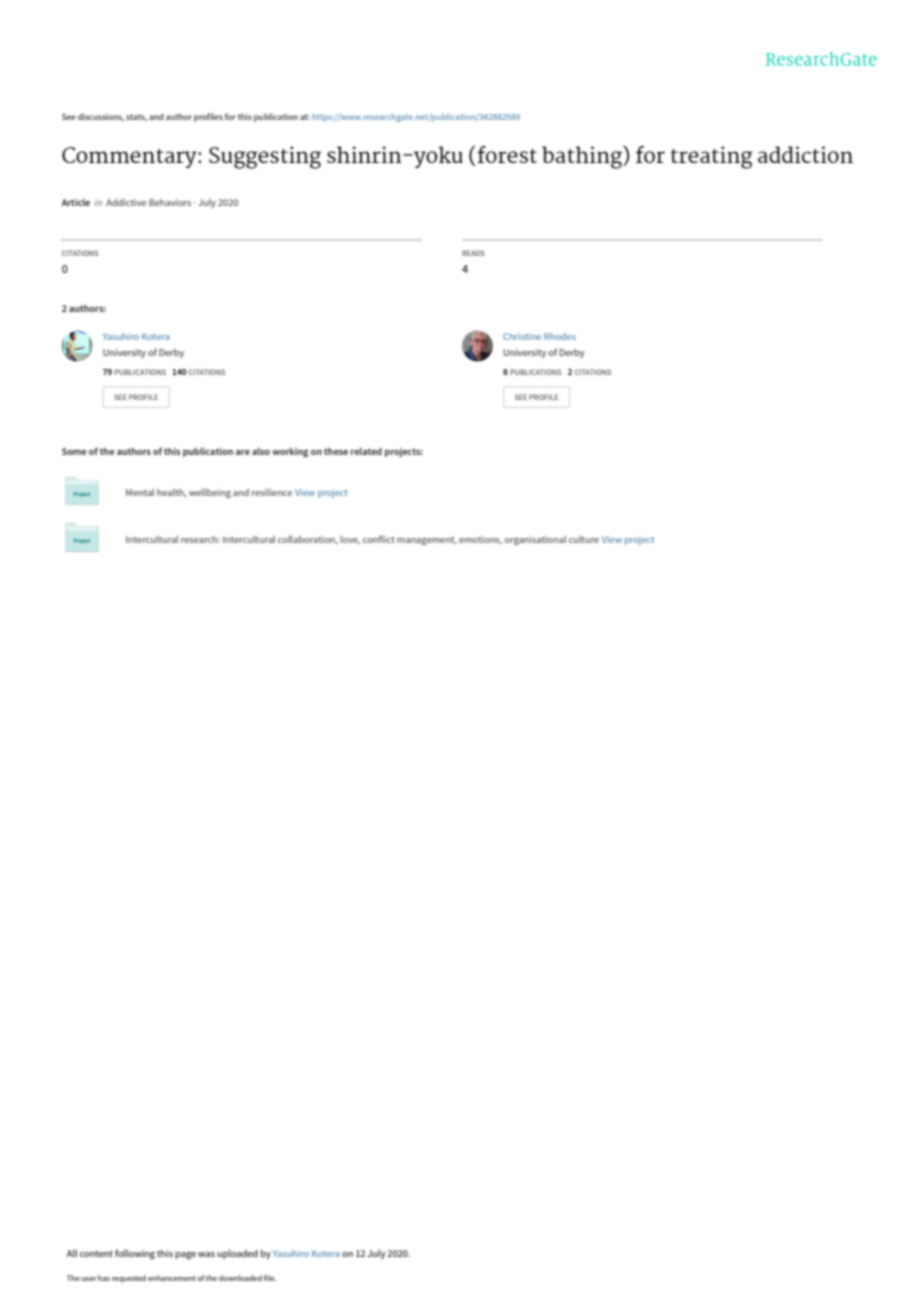 Image resolution: width=924 pixels, height=1307 pixels. What do you see at coordinates (584, 539) in the screenshot?
I see `culture` at bounding box center [584, 539].
